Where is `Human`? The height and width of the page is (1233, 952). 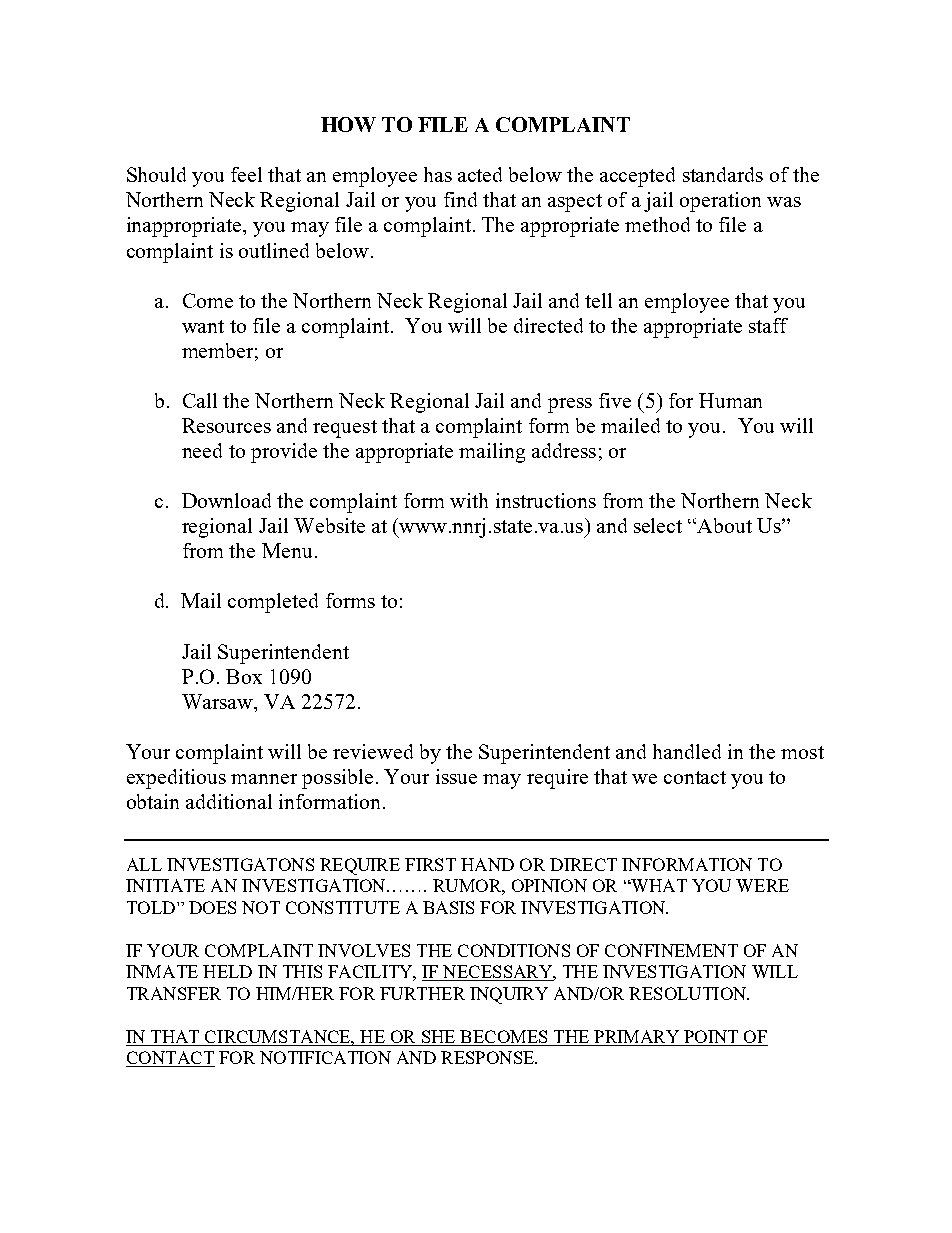 Human is located at coordinates (730, 400).
